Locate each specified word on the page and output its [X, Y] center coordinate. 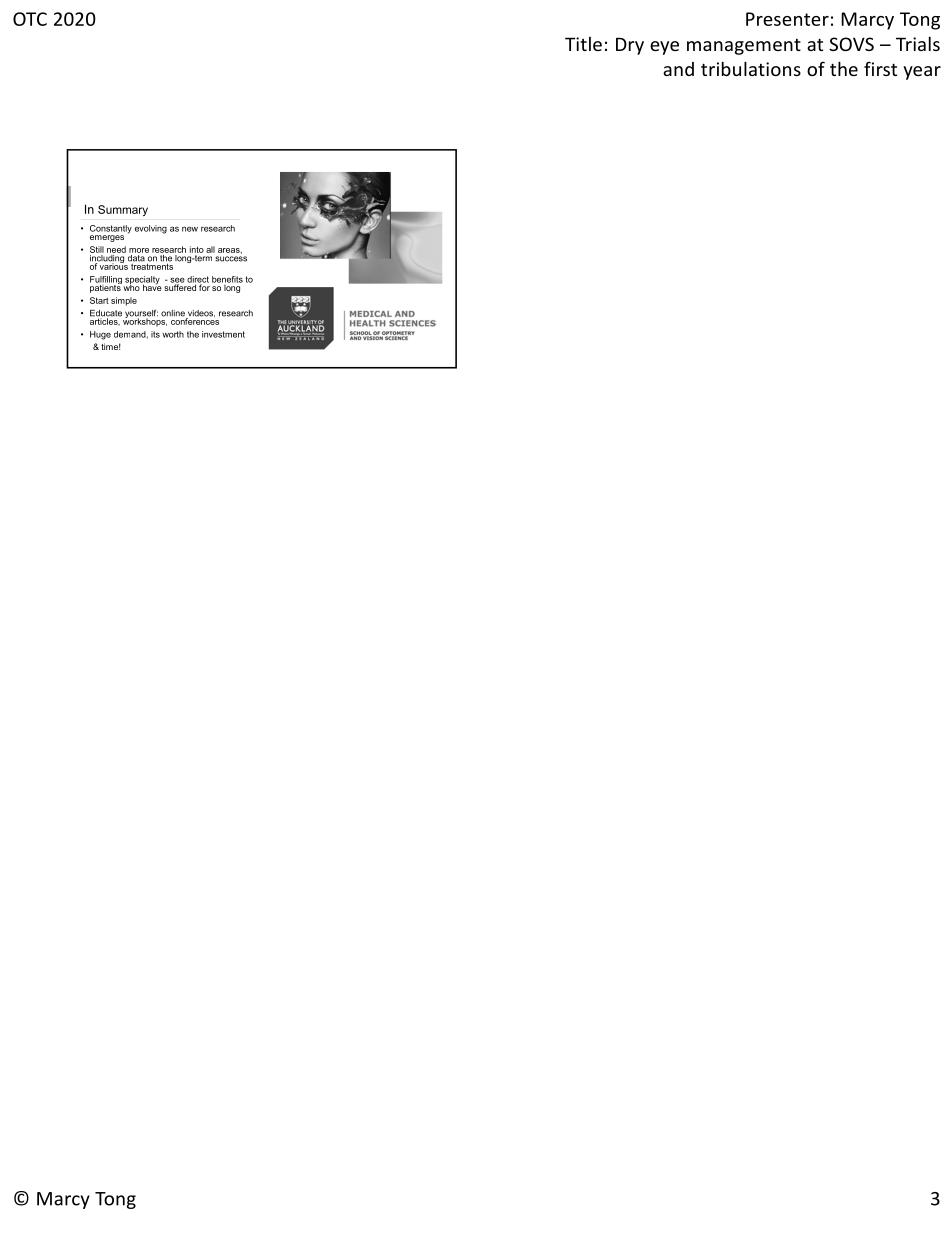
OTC [30, 19]
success [231, 259]
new [190, 229]
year [922, 73]
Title [583, 44]
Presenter [787, 19]
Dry [630, 46]
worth [173, 334]
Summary [123, 210]
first [880, 68]
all [210, 249]
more [139, 250]
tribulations [751, 69]
